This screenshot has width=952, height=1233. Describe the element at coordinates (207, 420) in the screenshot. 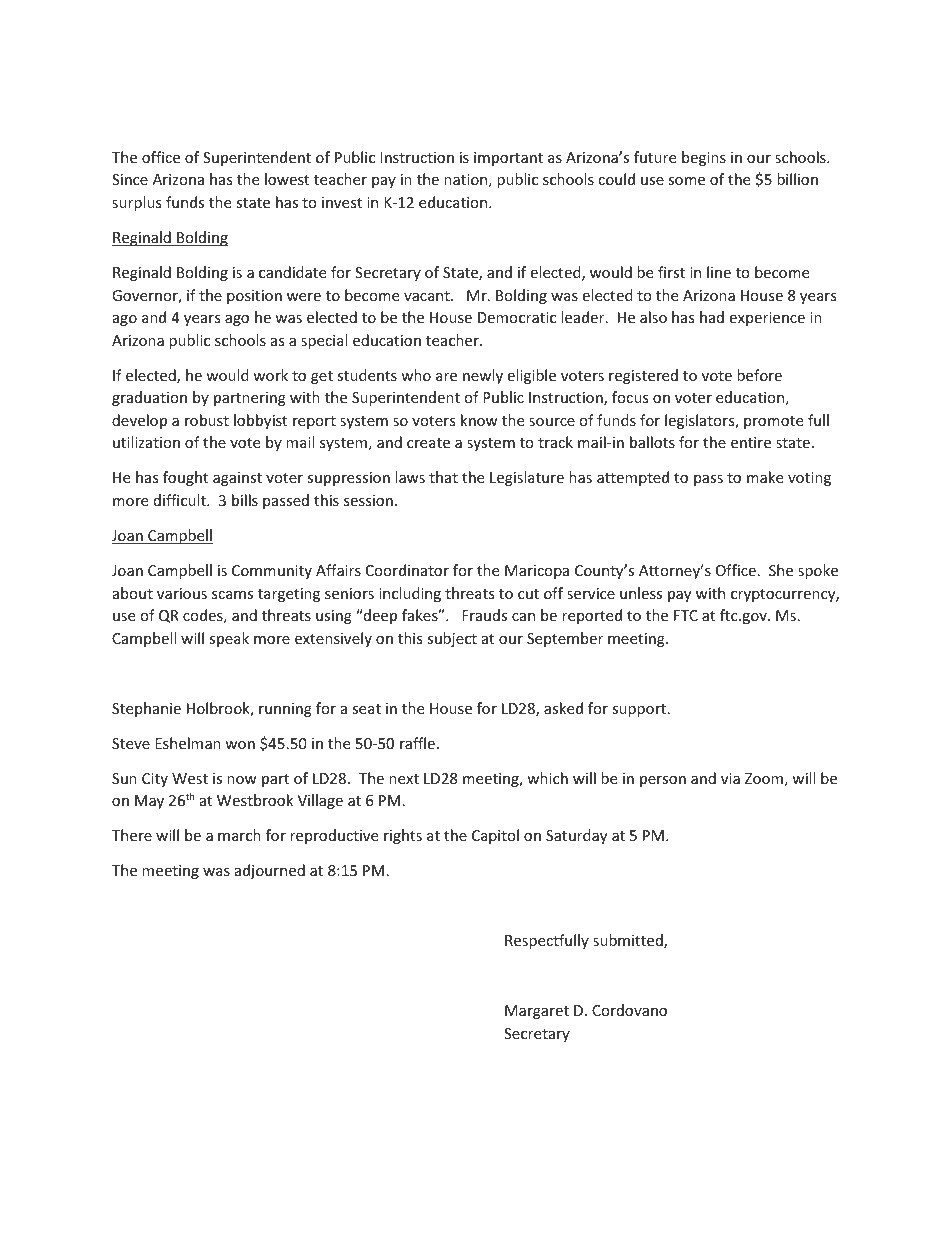

I see `robust` at that location.
